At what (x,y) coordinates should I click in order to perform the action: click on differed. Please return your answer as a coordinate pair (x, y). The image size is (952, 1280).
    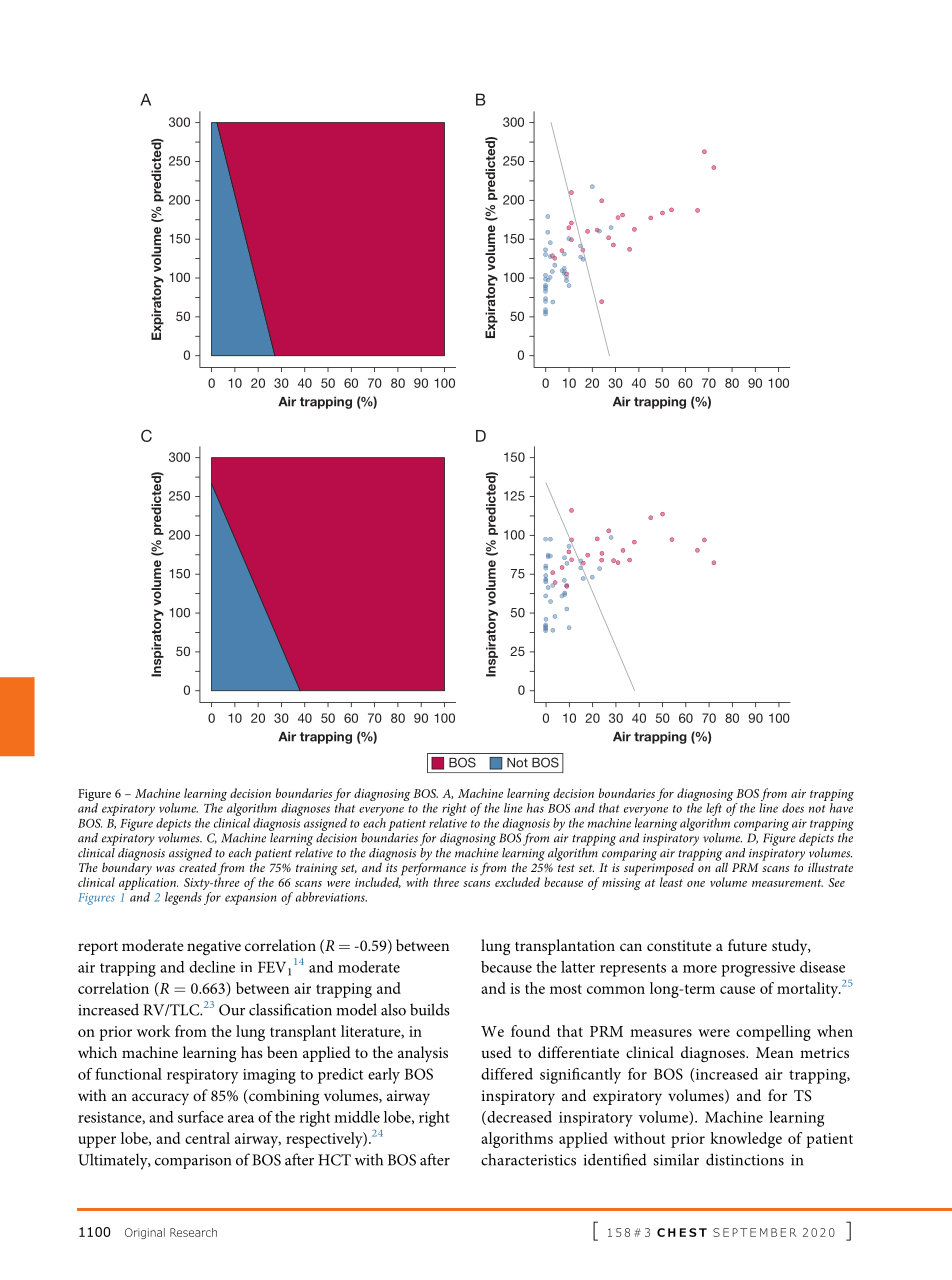
    Looking at the image, I should click on (507, 1074).
